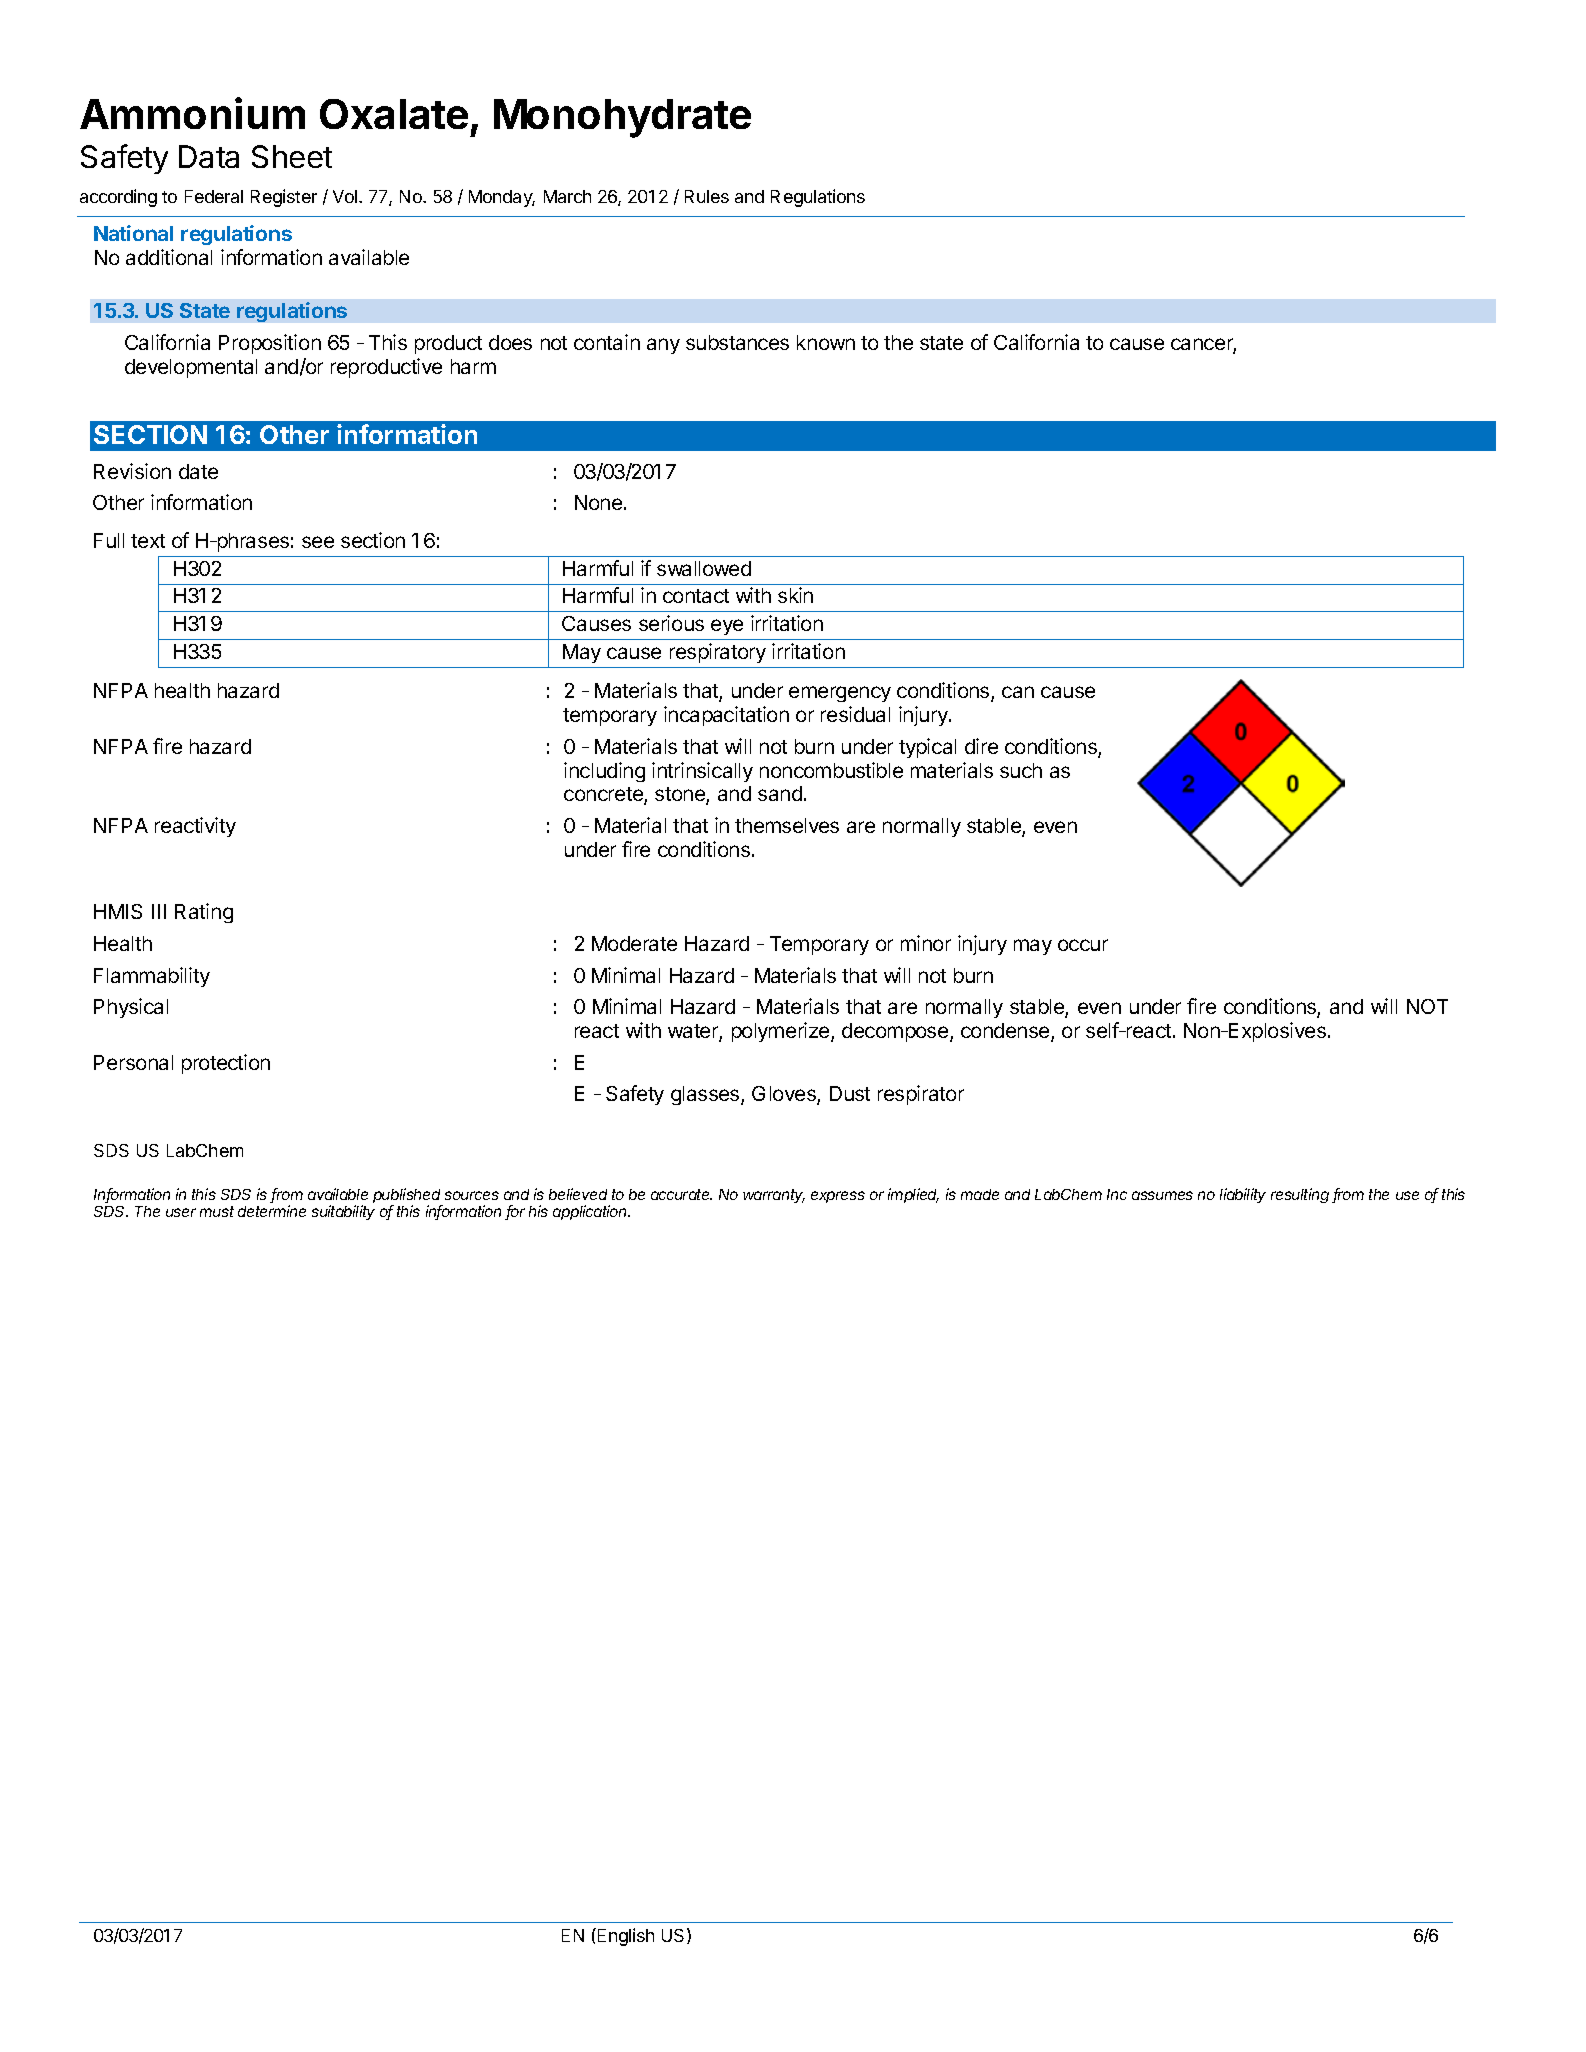 The image size is (1586, 2052). Describe the element at coordinates (292, 156) in the page. I see `Sheet` at that location.
